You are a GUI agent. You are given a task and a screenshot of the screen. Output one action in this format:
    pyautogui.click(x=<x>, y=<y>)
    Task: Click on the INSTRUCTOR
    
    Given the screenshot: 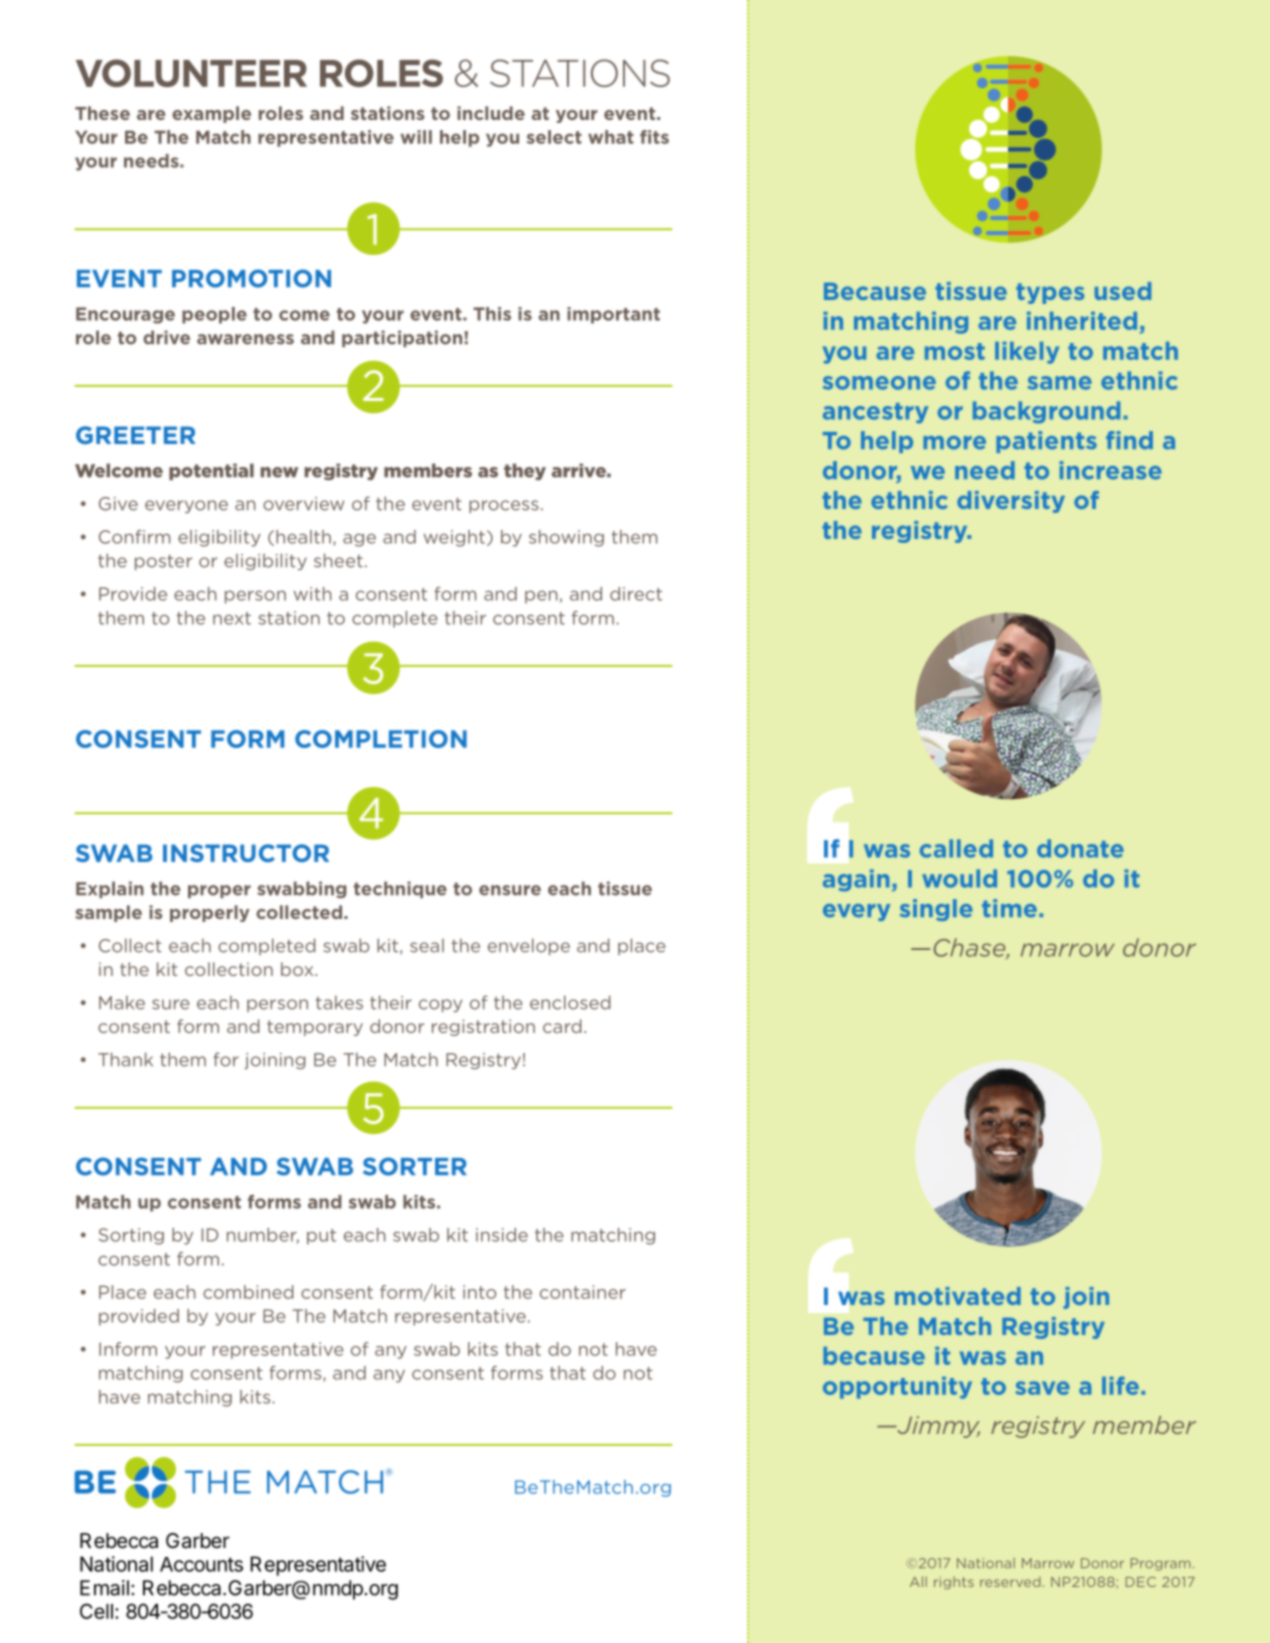 What is the action you would take?
    pyautogui.click(x=246, y=853)
